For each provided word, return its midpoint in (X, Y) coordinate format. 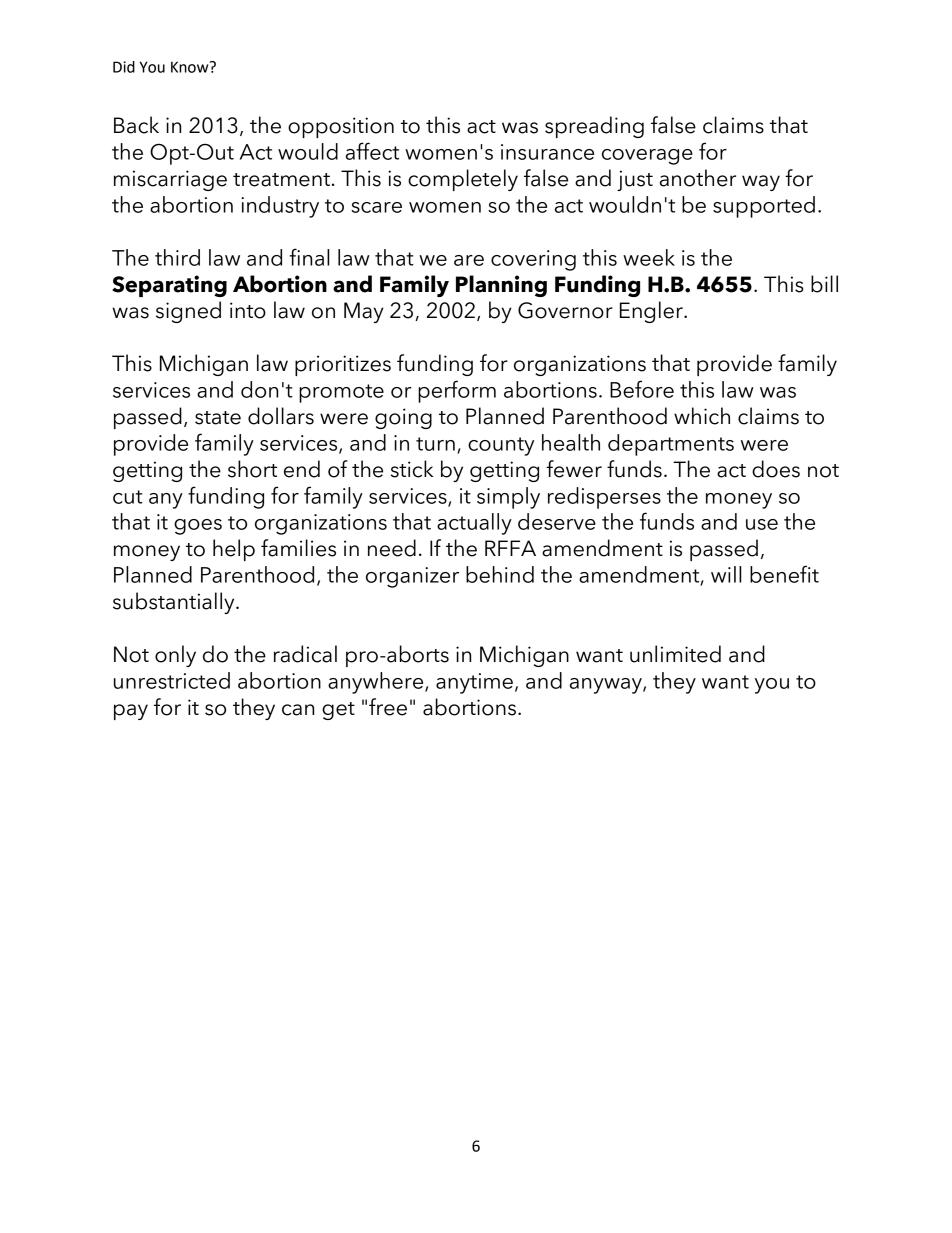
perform (457, 391)
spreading (594, 127)
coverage (647, 157)
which (702, 416)
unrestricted (172, 680)
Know (191, 67)
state (218, 418)
